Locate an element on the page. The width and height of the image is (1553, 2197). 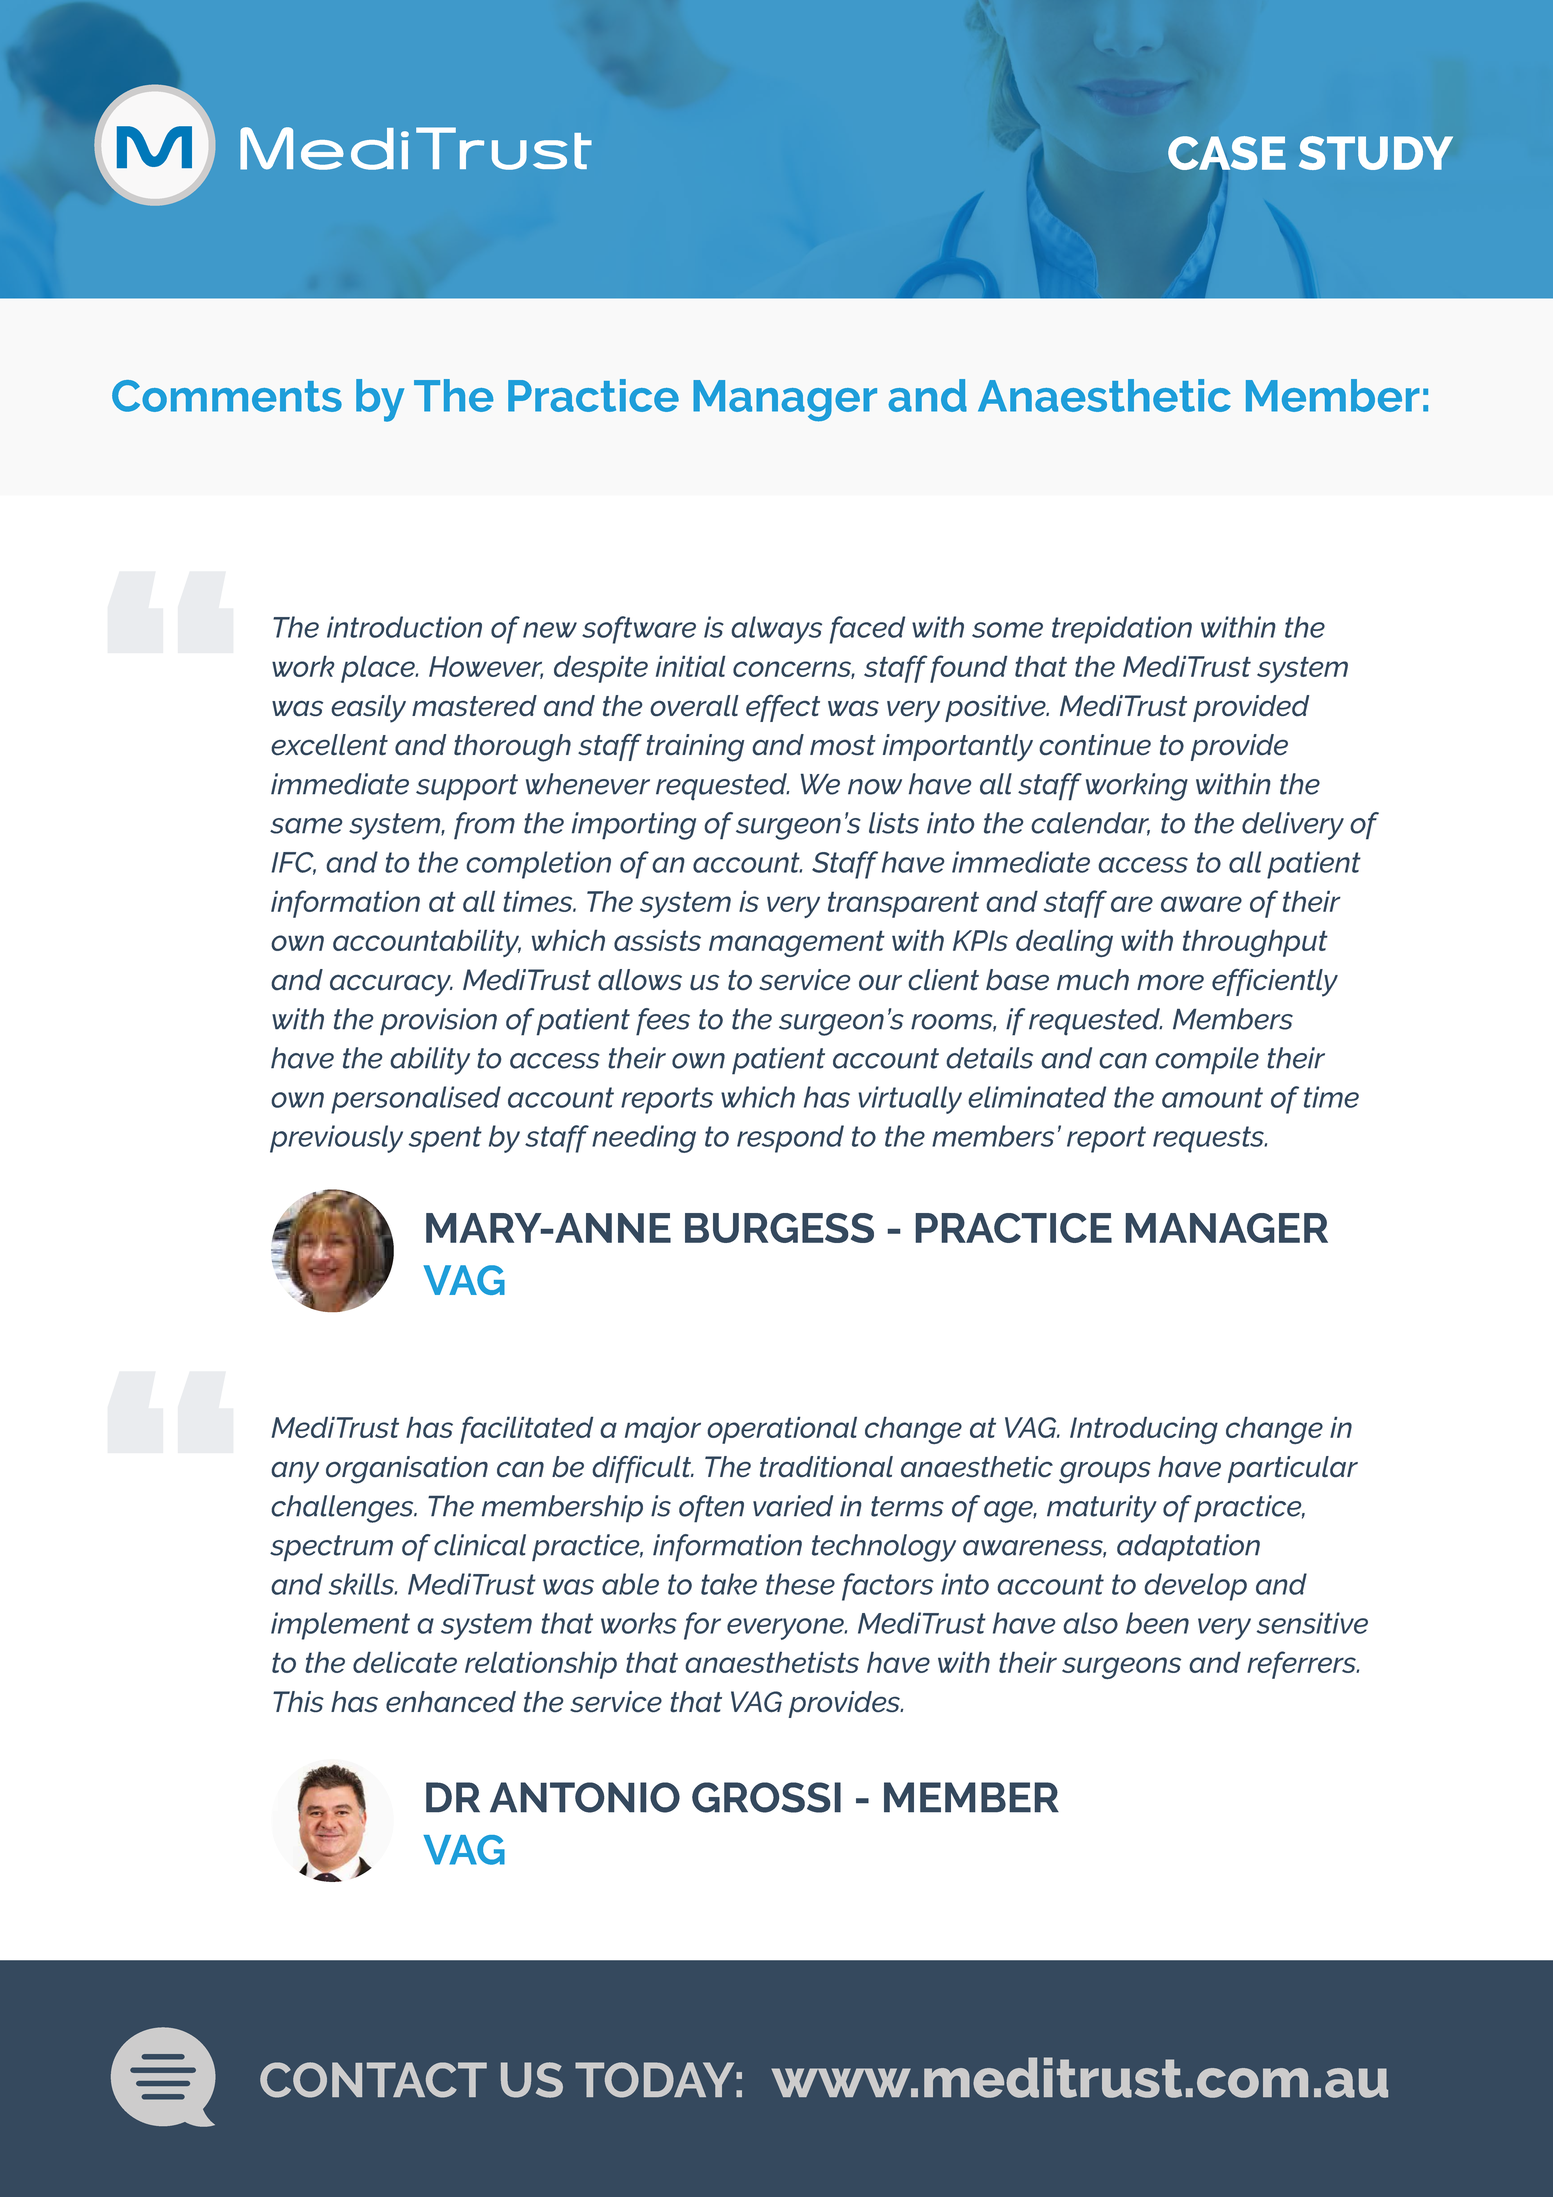
management is located at coordinates (797, 943).
